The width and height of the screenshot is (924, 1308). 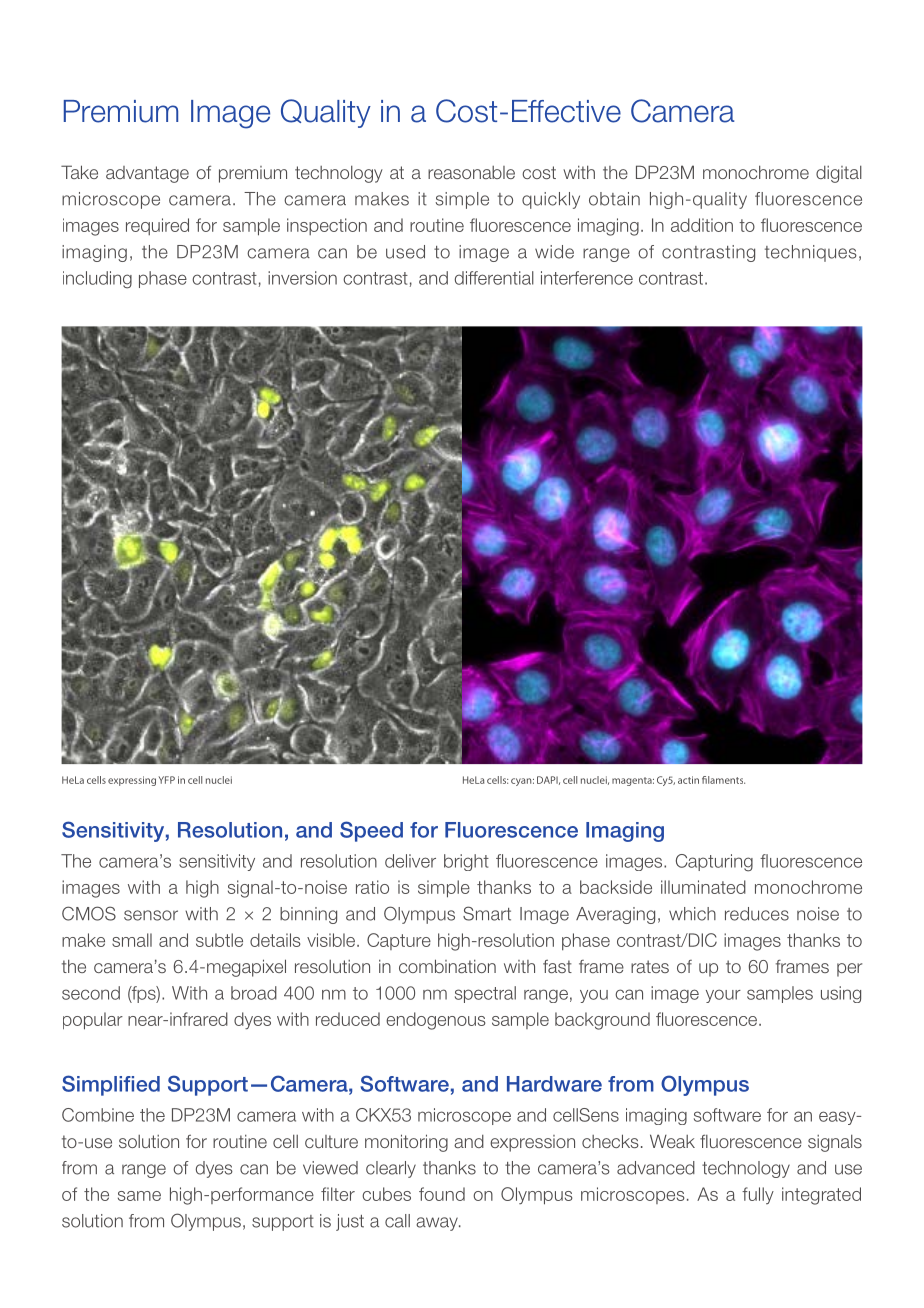 I want to click on filaments, so click(x=723, y=780).
